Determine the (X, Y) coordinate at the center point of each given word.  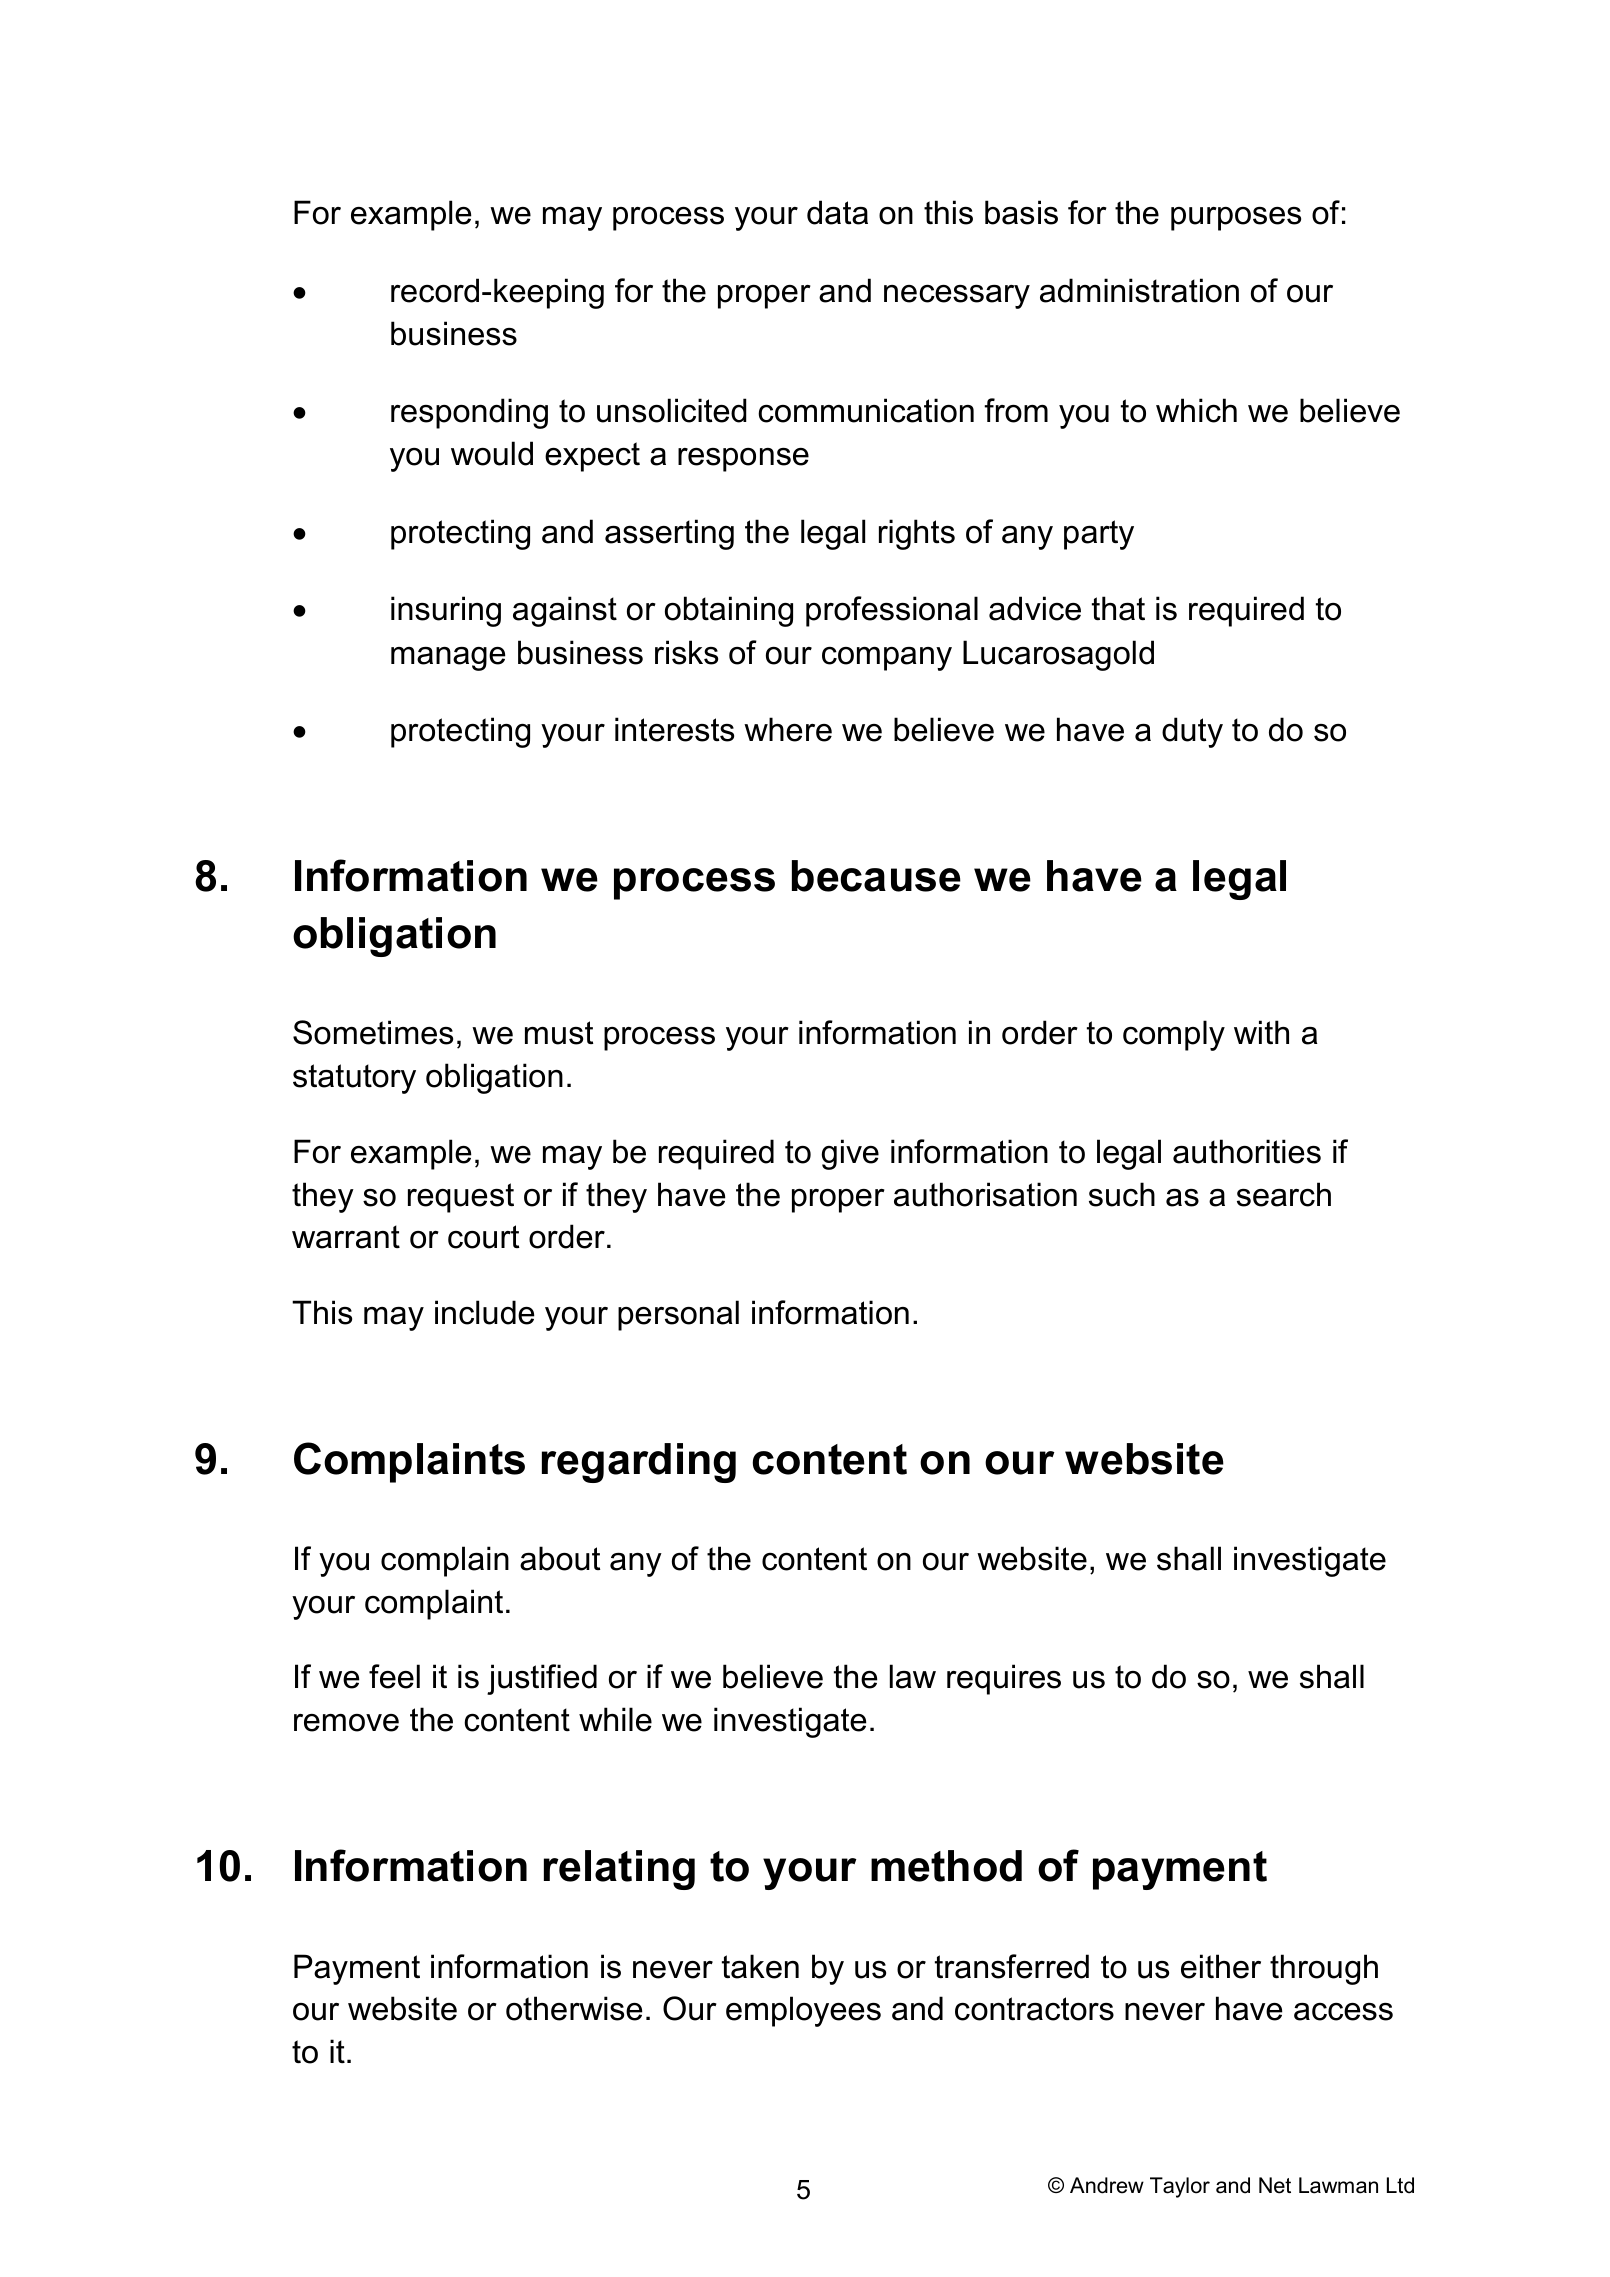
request (461, 1198)
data (837, 212)
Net (1275, 2185)
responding (469, 413)
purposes (1236, 219)
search (1284, 1194)
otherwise (574, 2008)
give (850, 1154)
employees (803, 2011)
